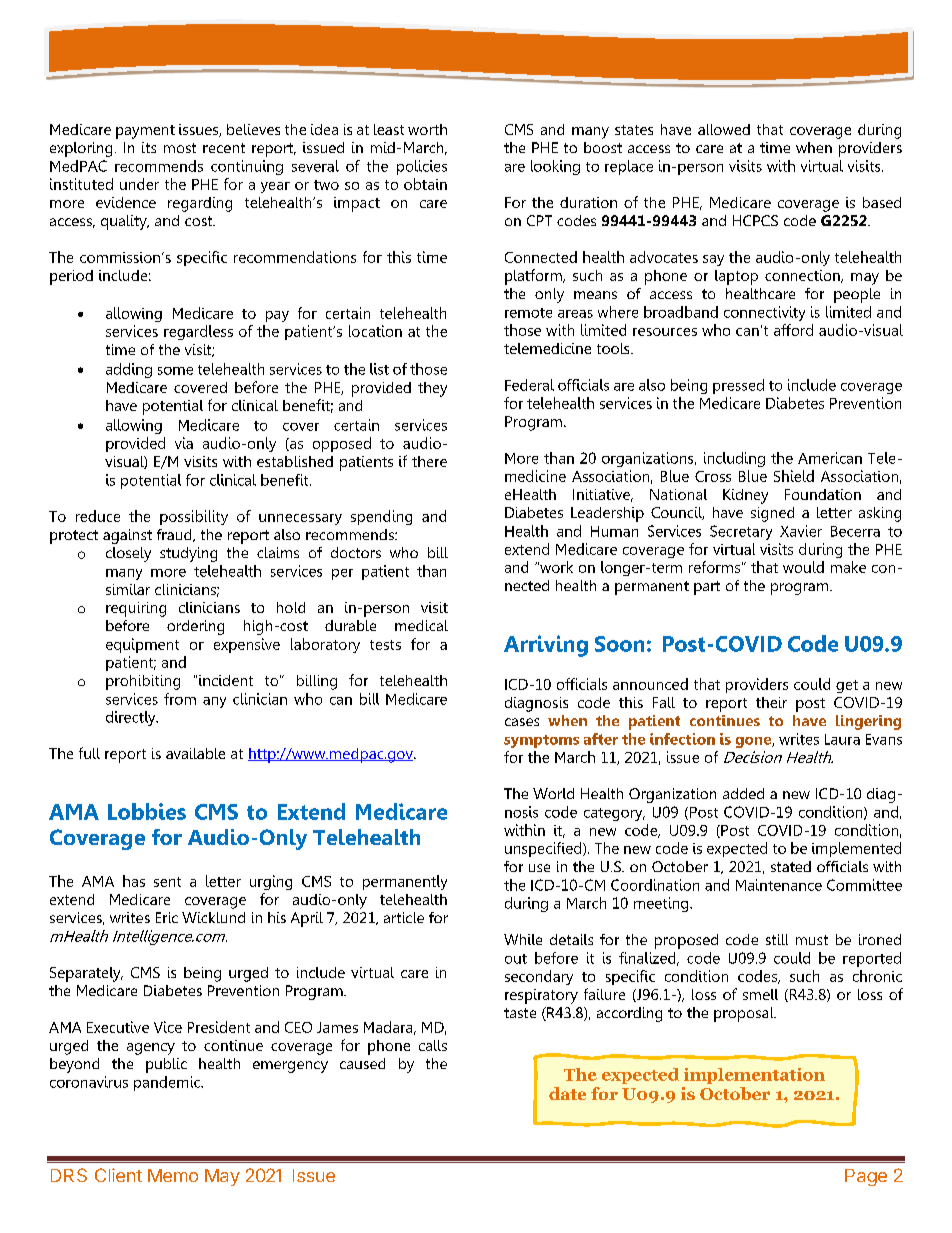  I want to click on possibility, so click(194, 517).
